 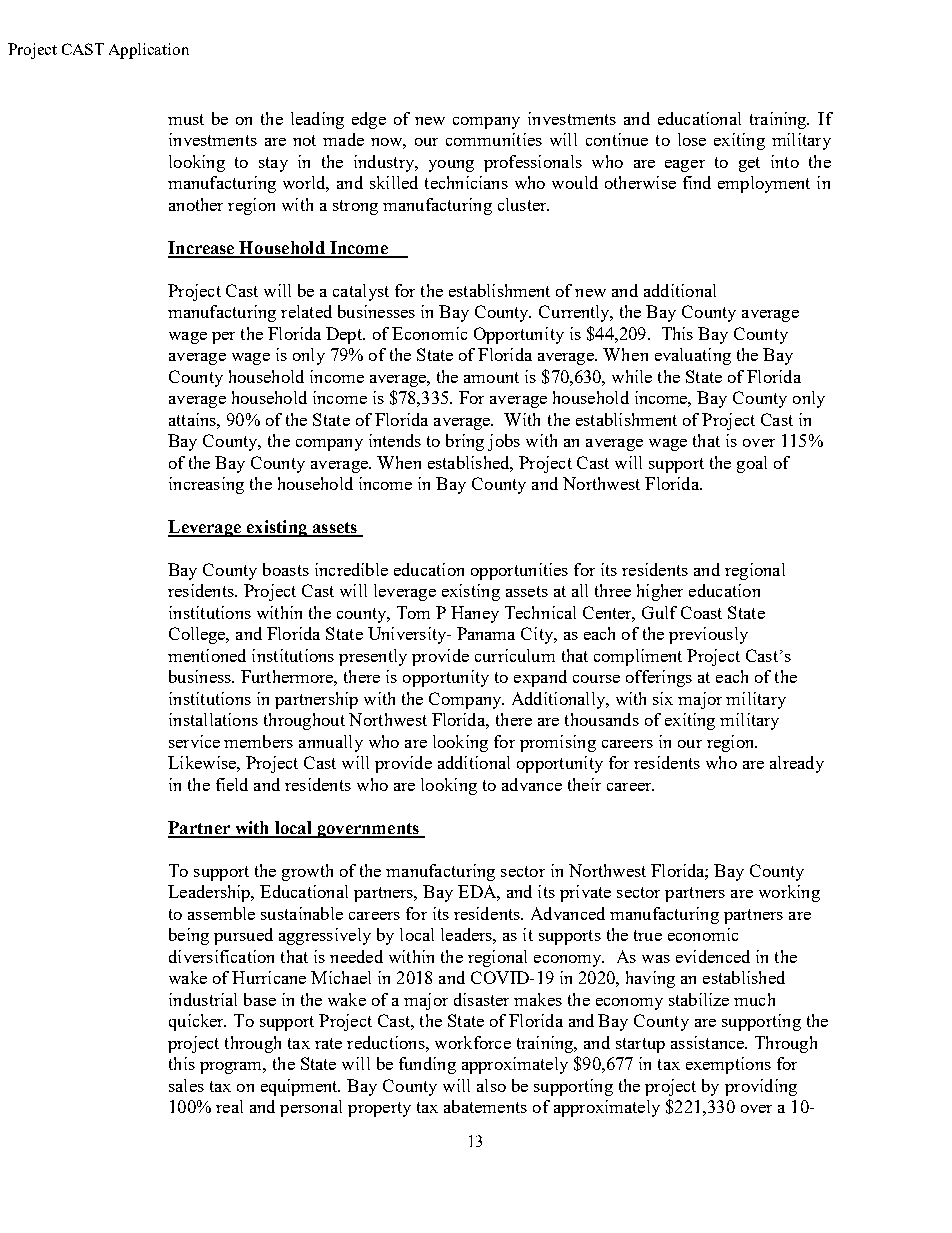 I want to click on also, so click(x=491, y=1085).
